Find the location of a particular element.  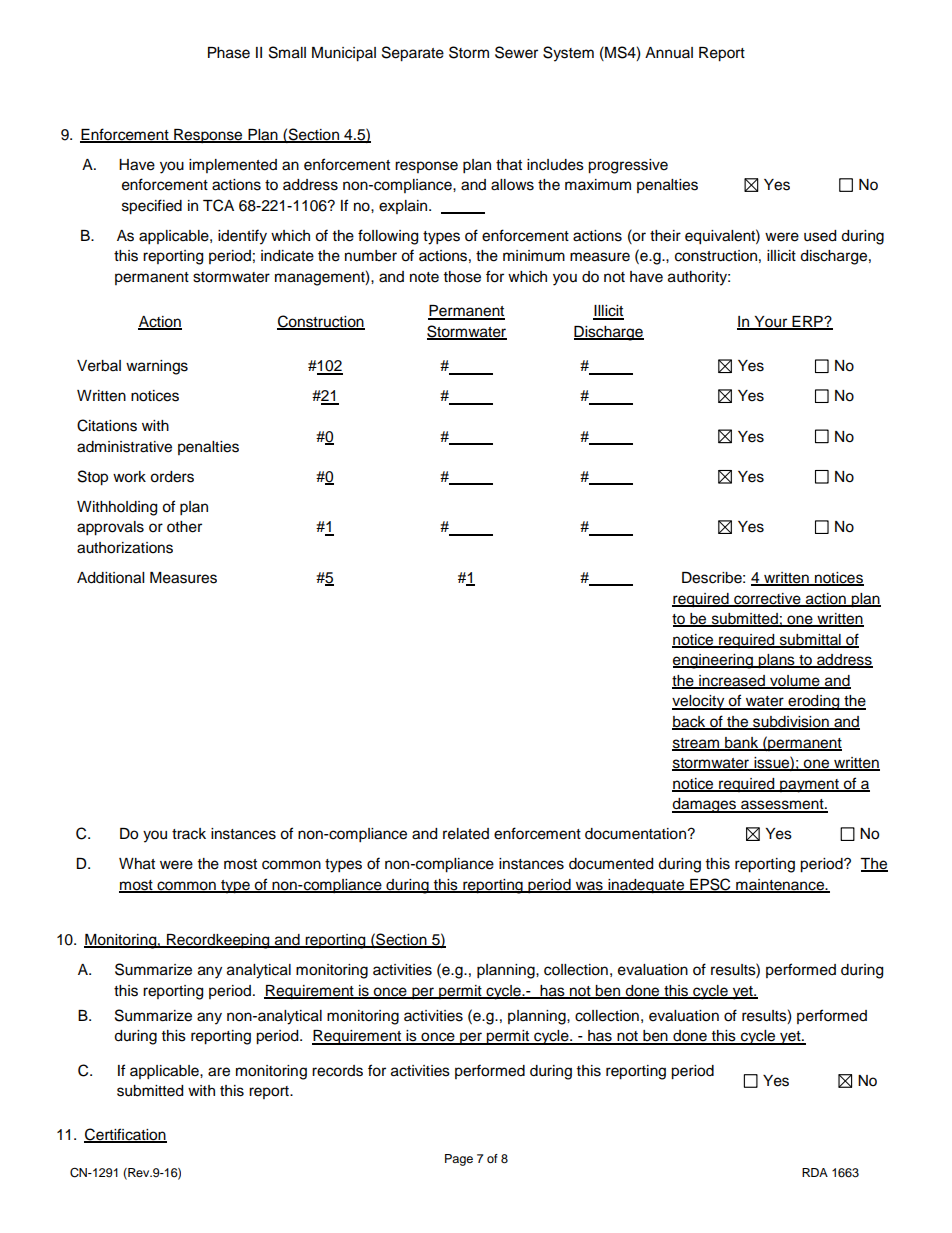

RDA is located at coordinates (815, 1172).
